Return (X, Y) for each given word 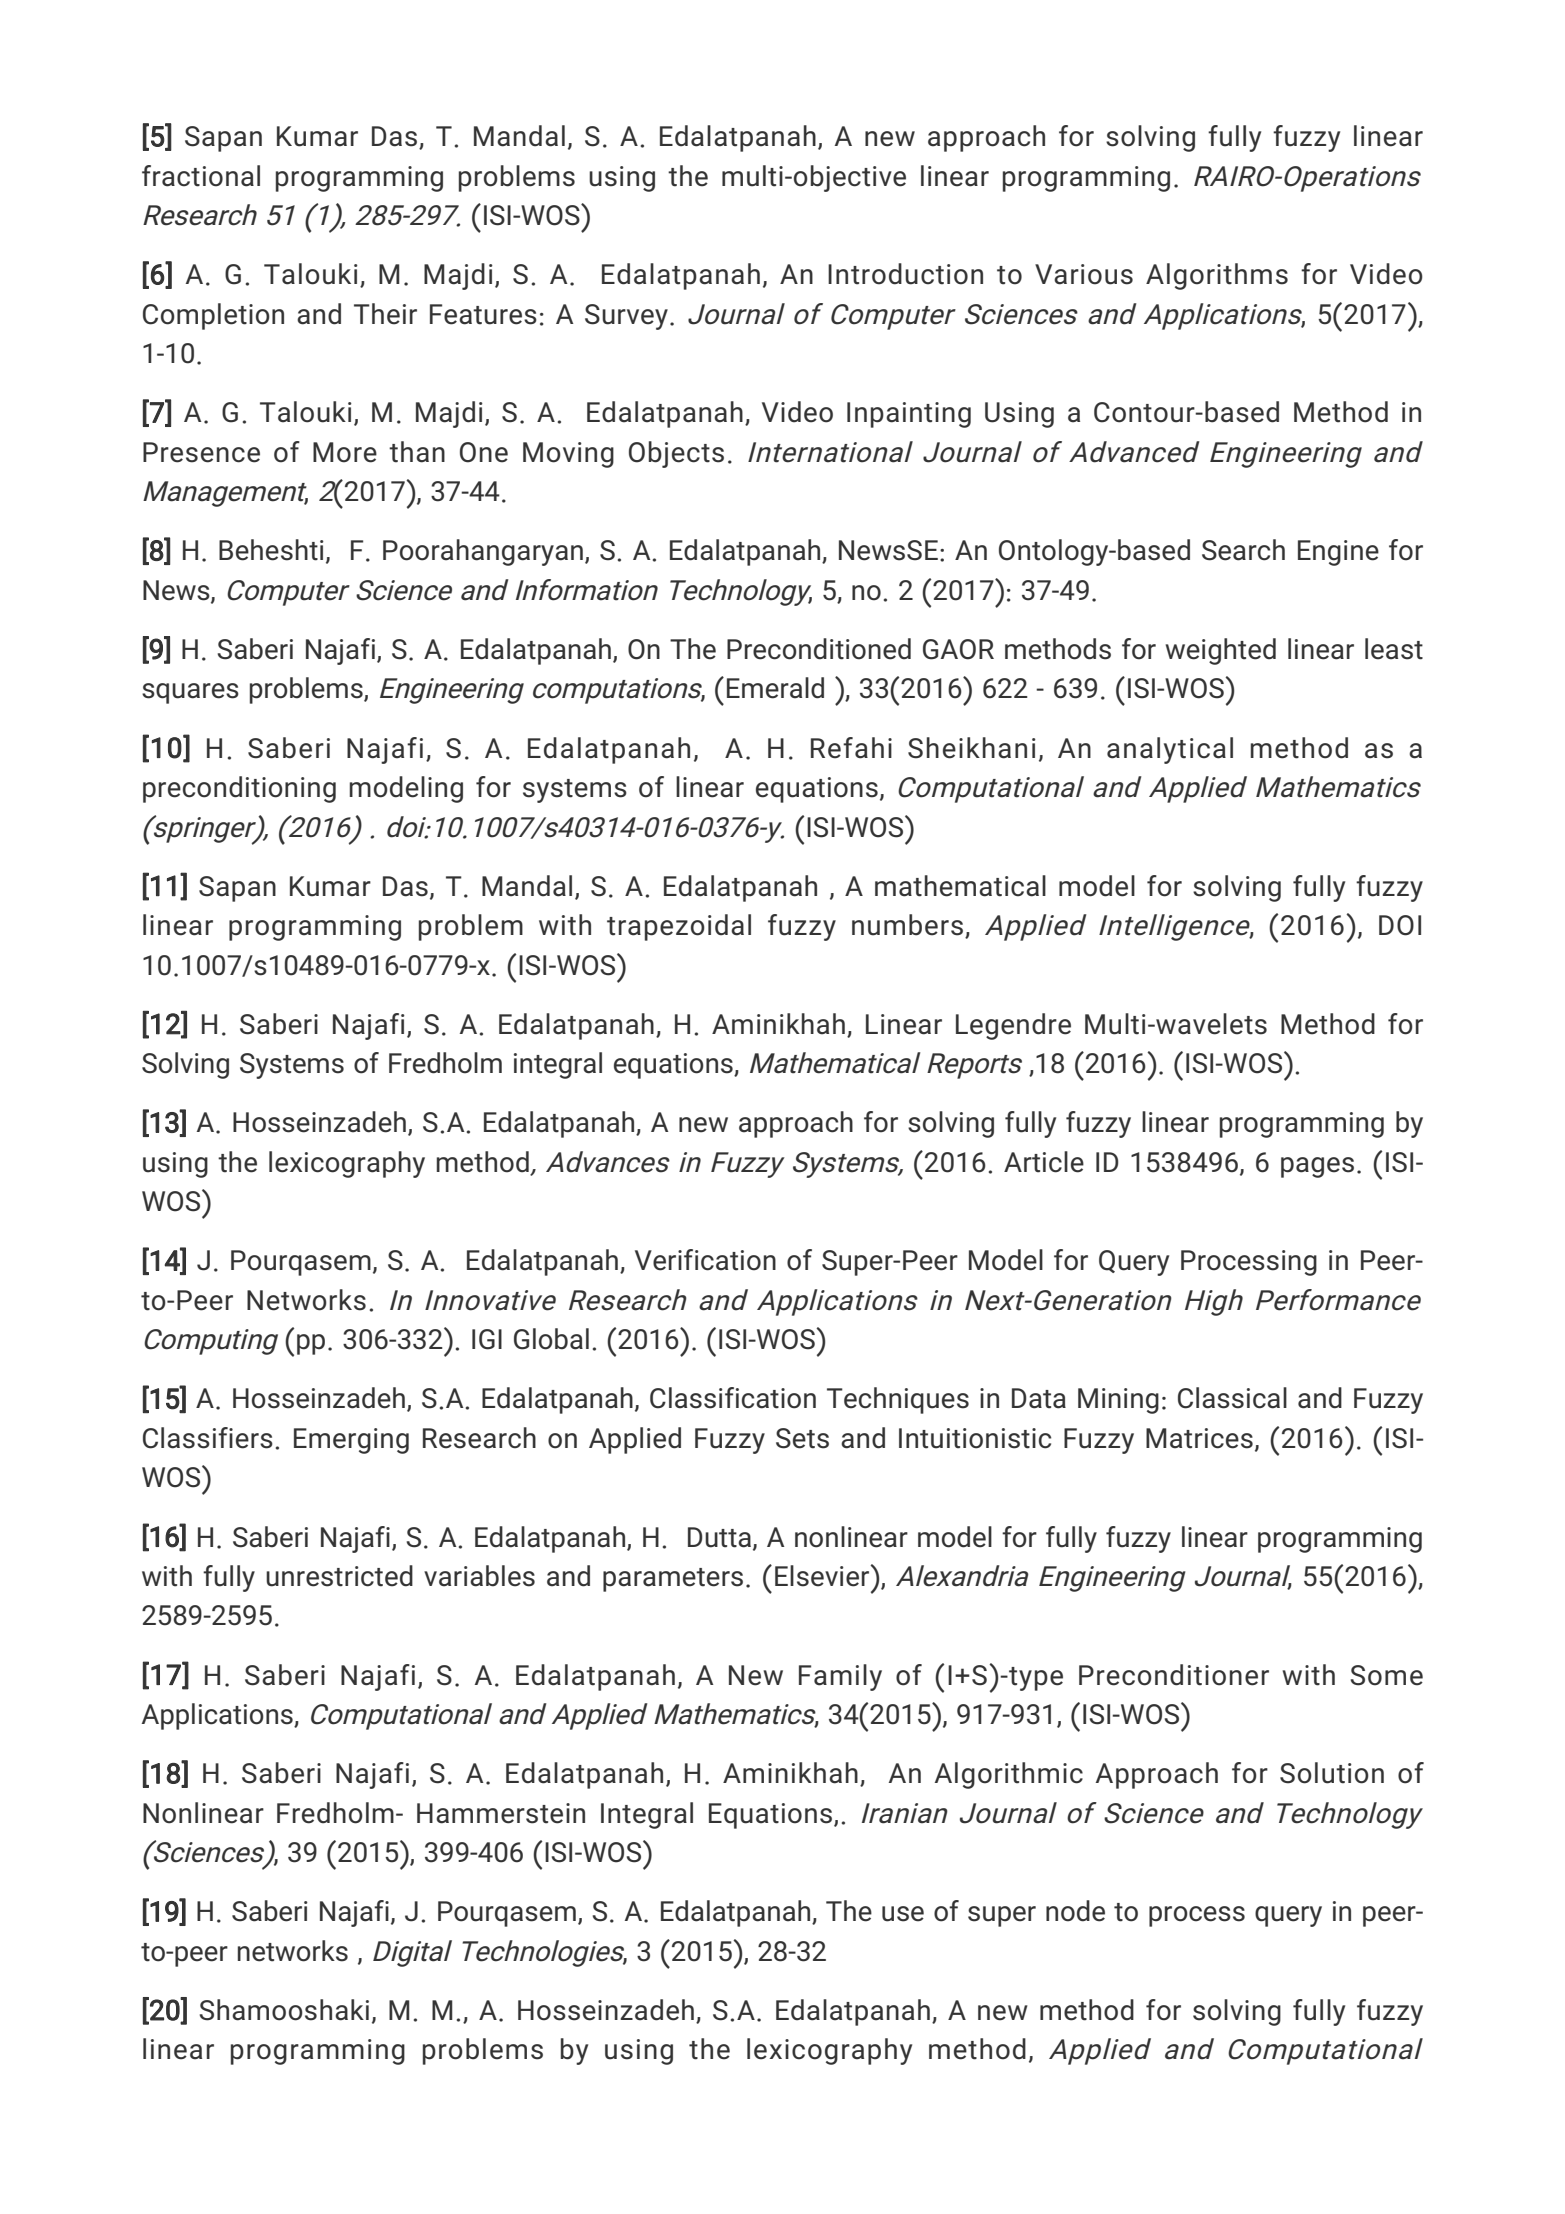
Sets (802, 1438)
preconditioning (239, 789)
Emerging (351, 1441)
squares (190, 693)
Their (385, 314)
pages (1317, 1167)
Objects (676, 454)
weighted (1221, 651)
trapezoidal (679, 927)
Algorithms (1217, 276)
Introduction (905, 274)
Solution (1332, 1773)
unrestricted (339, 1576)
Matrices (1199, 1438)
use (903, 1914)
